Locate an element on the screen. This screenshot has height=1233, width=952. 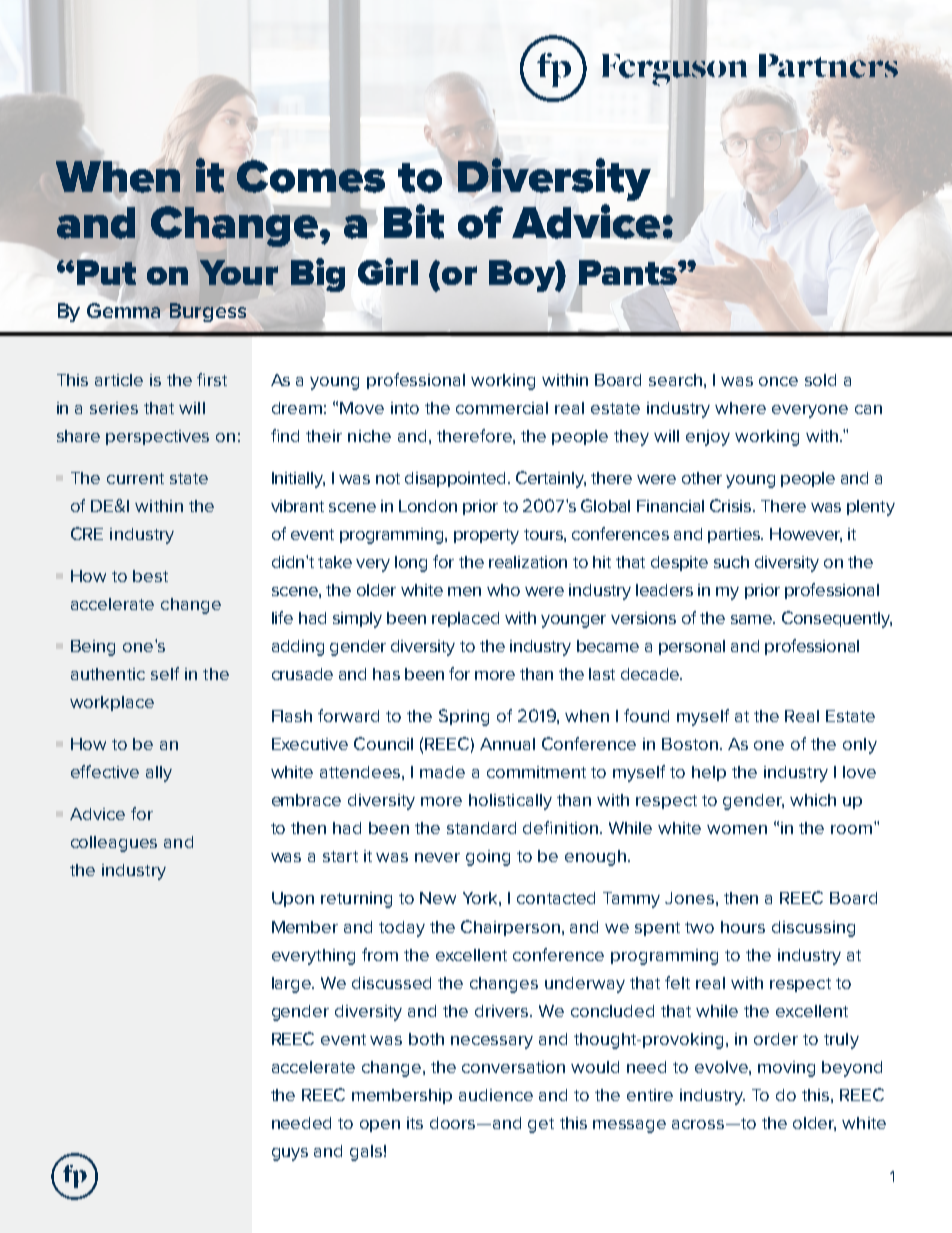
workplace is located at coordinates (112, 703).
